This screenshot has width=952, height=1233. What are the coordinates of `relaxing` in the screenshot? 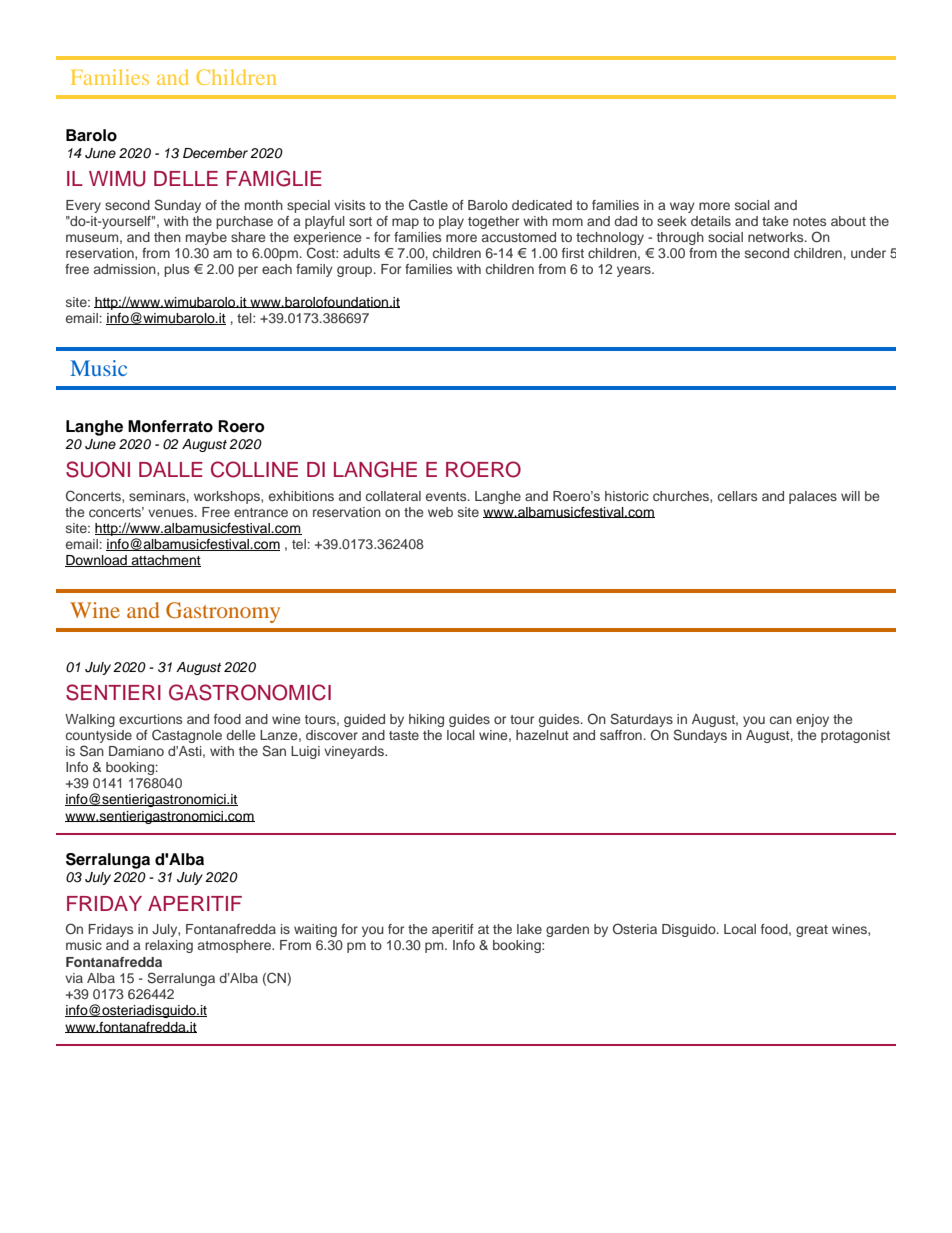 It's located at (169, 946).
